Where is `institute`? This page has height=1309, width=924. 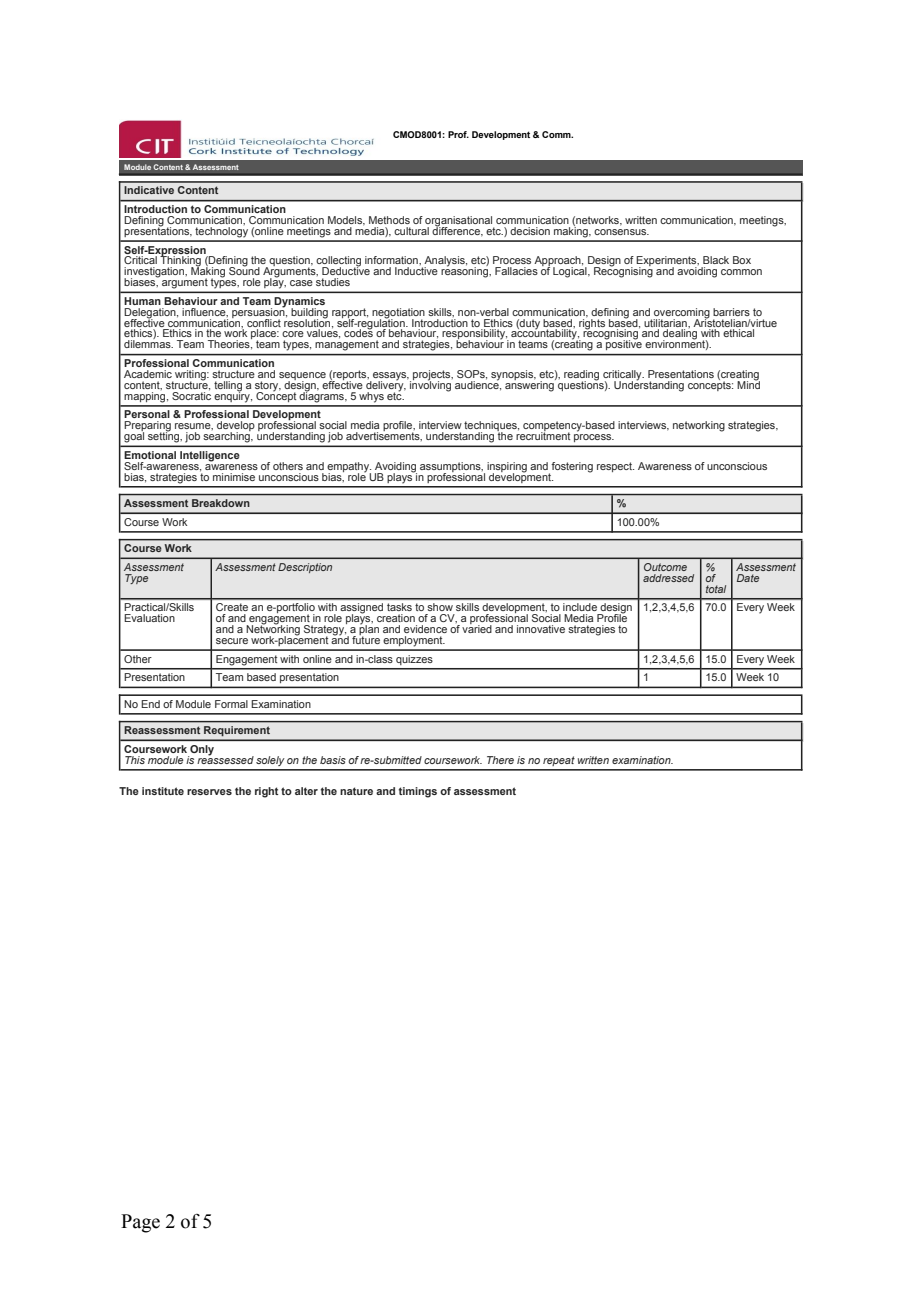
institute is located at coordinates (163, 791).
